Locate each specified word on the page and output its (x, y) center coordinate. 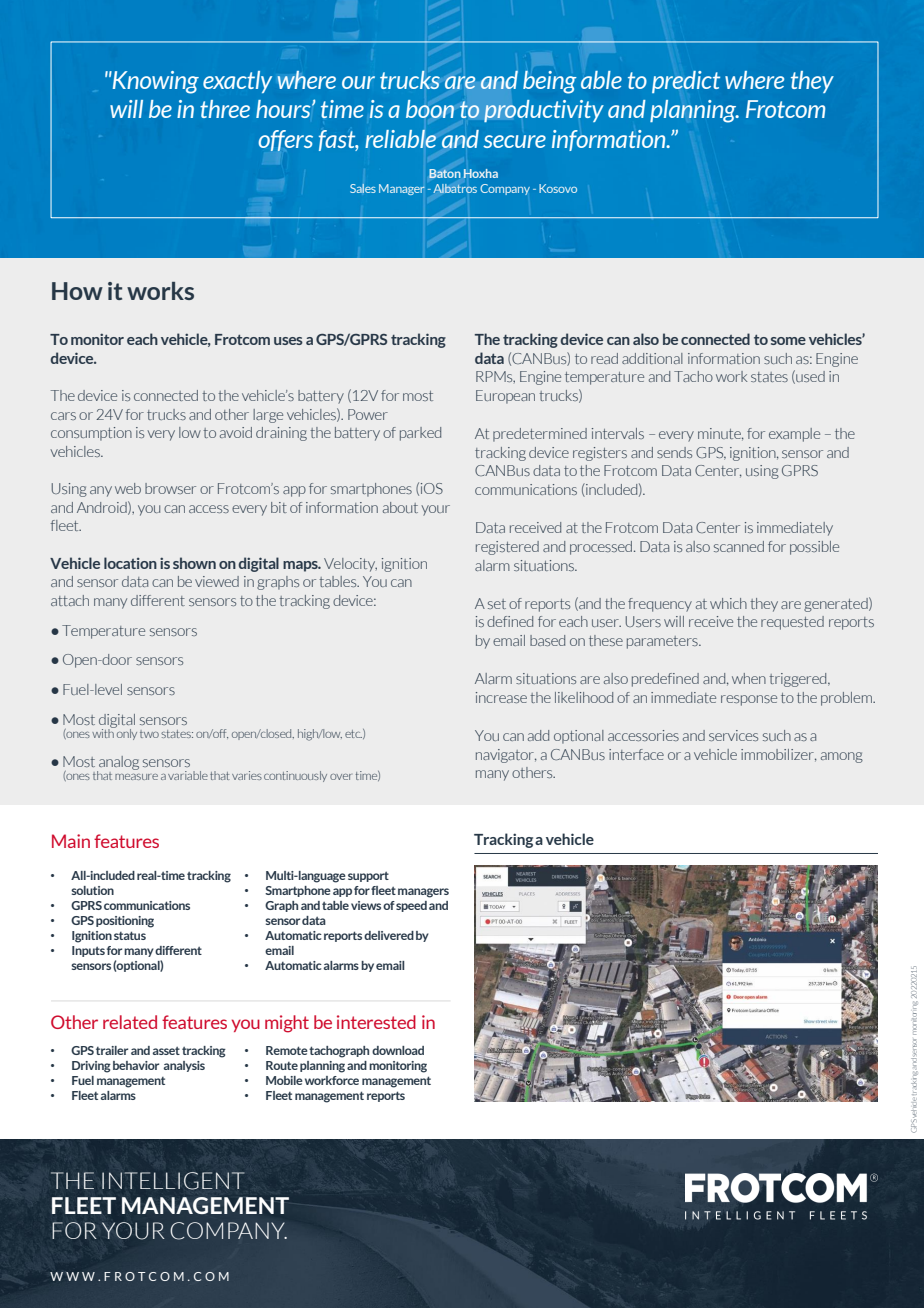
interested (376, 1022)
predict (686, 82)
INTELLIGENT (173, 1181)
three (225, 109)
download (398, 1050)
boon (430, 109)
